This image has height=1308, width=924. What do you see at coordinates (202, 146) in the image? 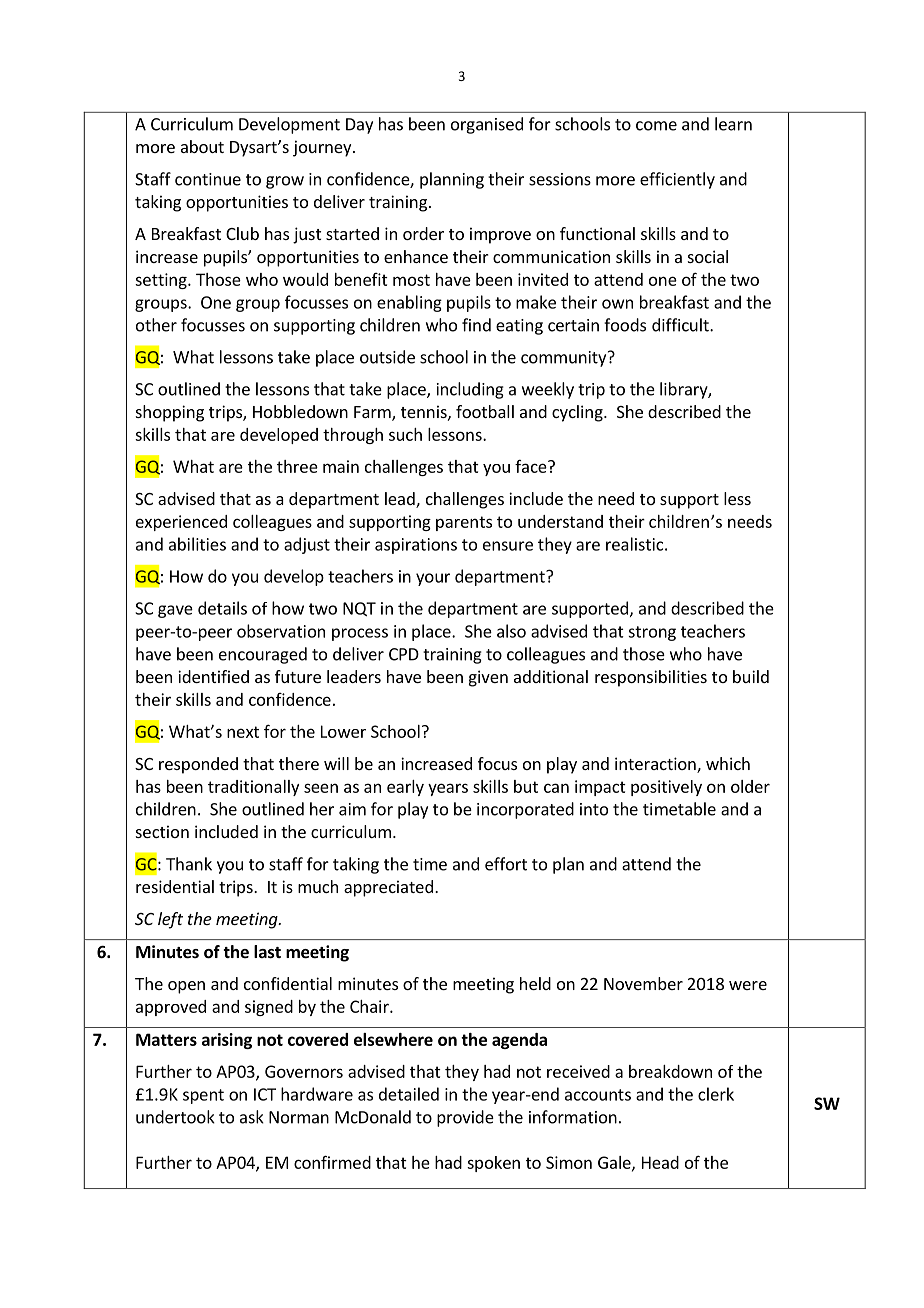
I see `about` at bounding box center [202, 146].
